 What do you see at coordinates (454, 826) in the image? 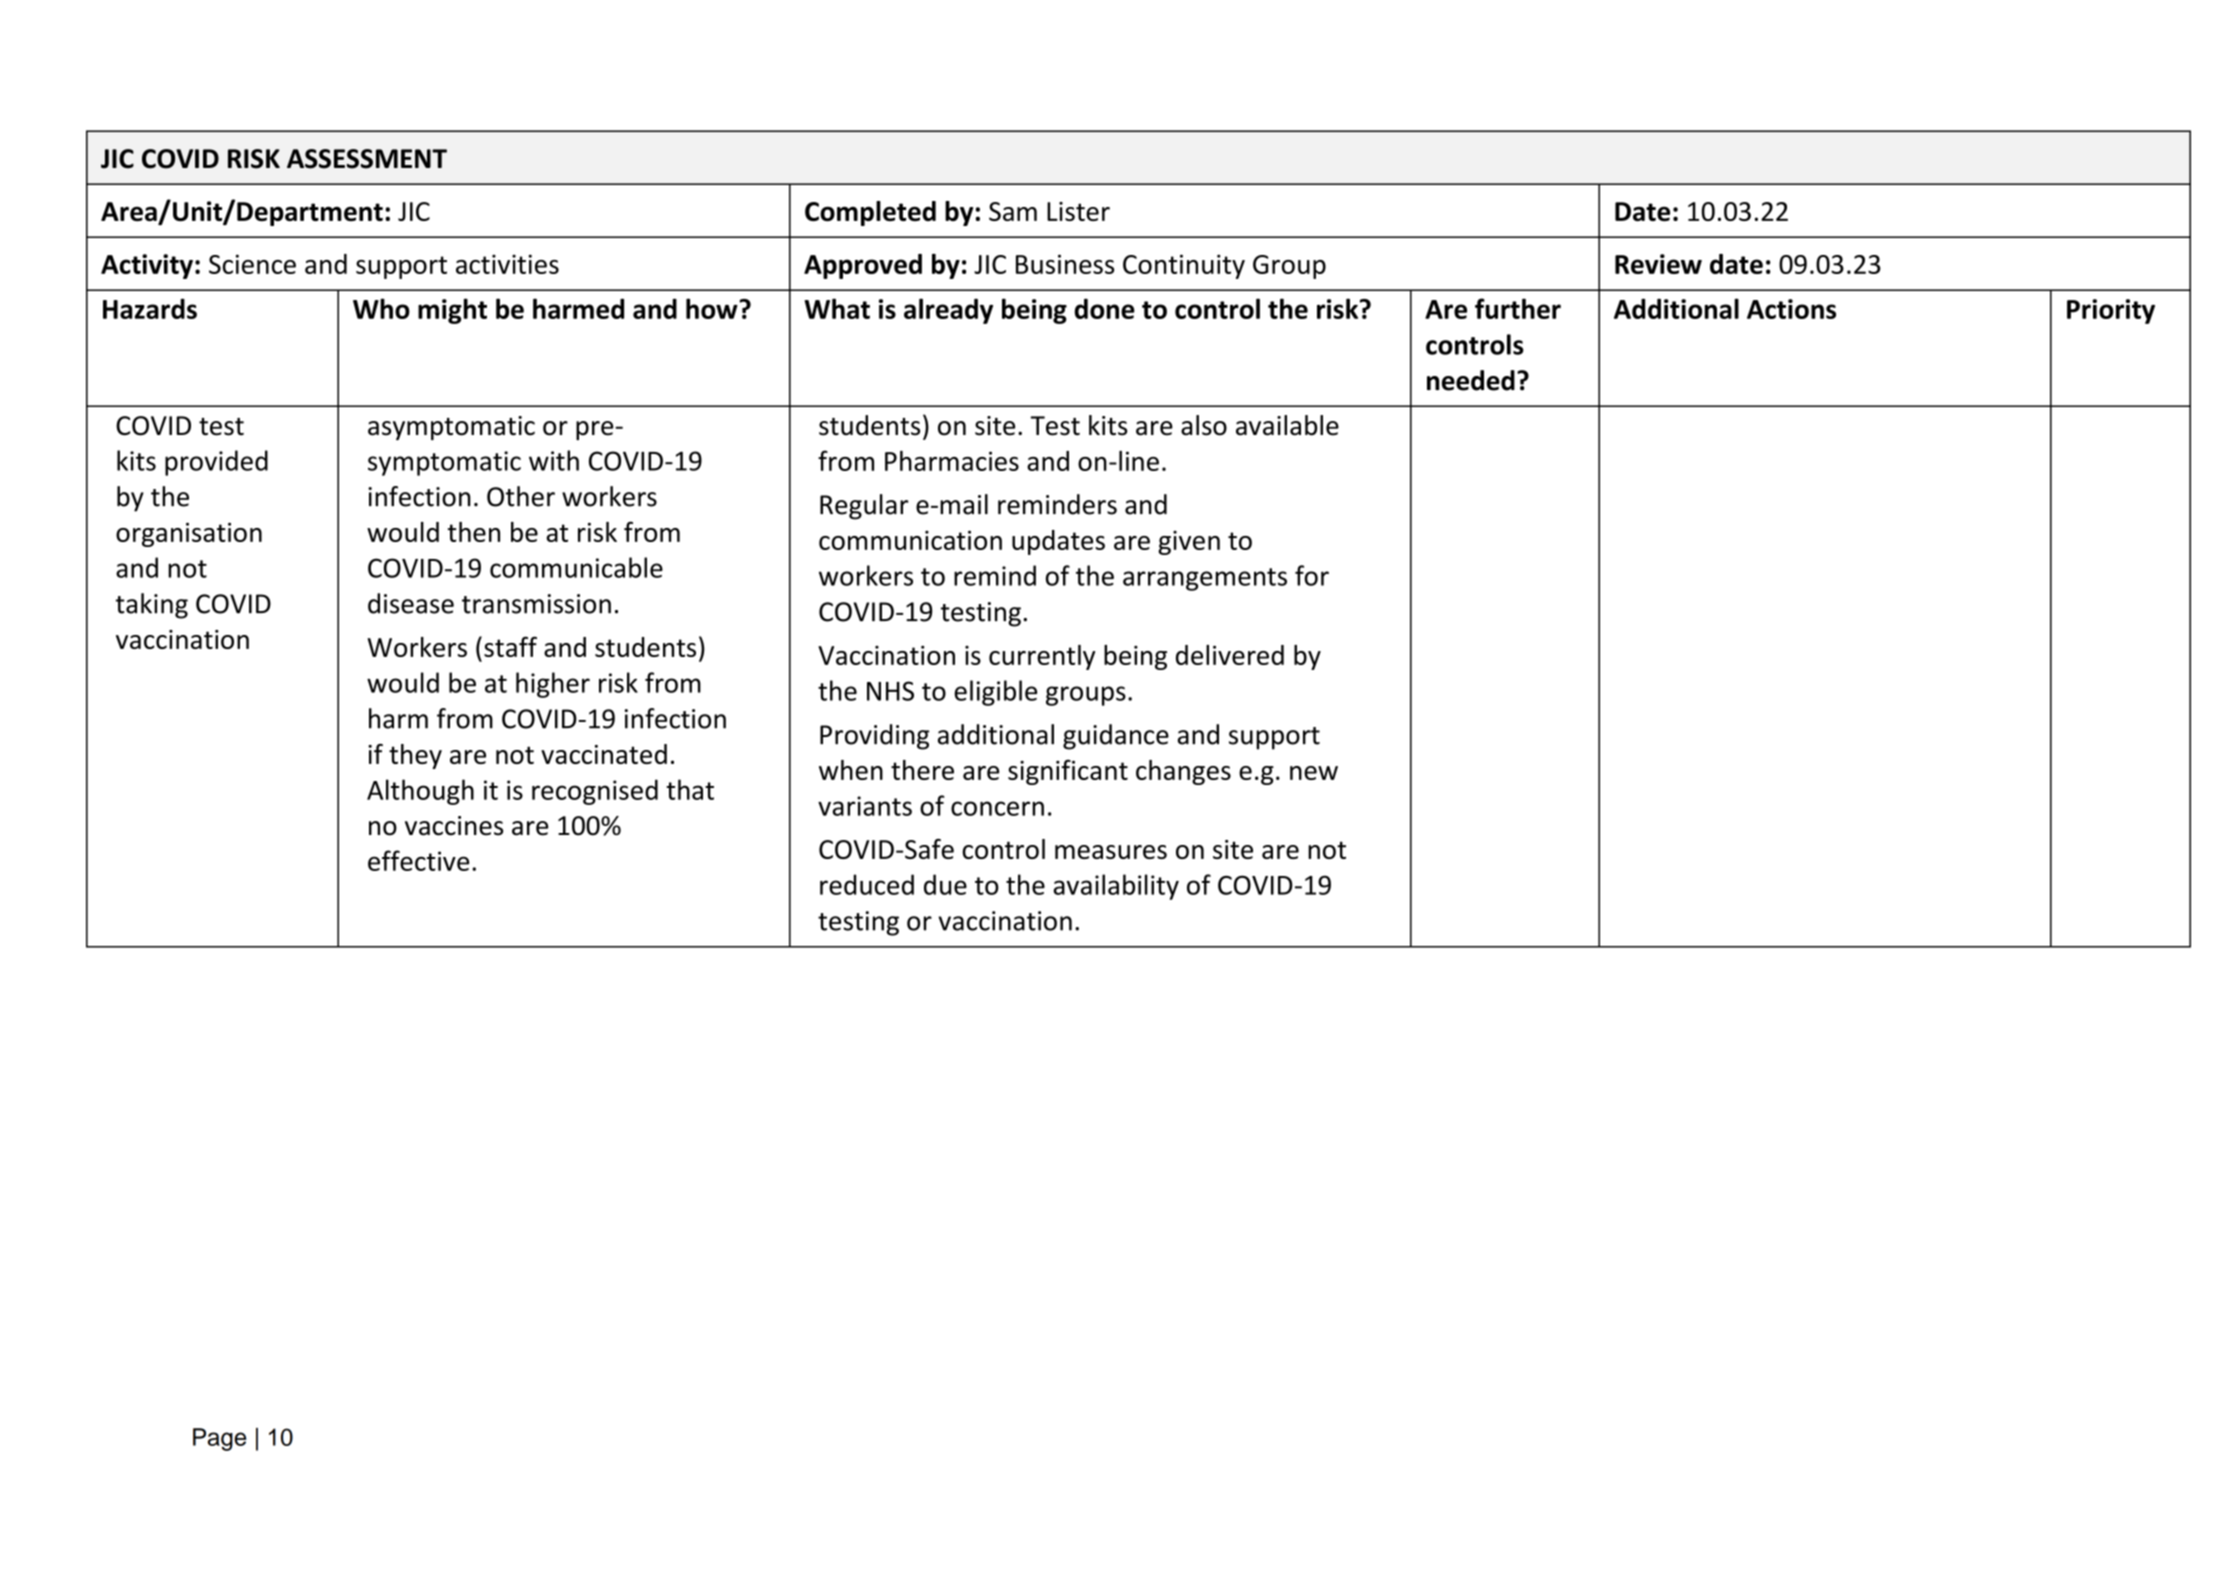
I see `vaccines` at bounding box center [454, 826].
